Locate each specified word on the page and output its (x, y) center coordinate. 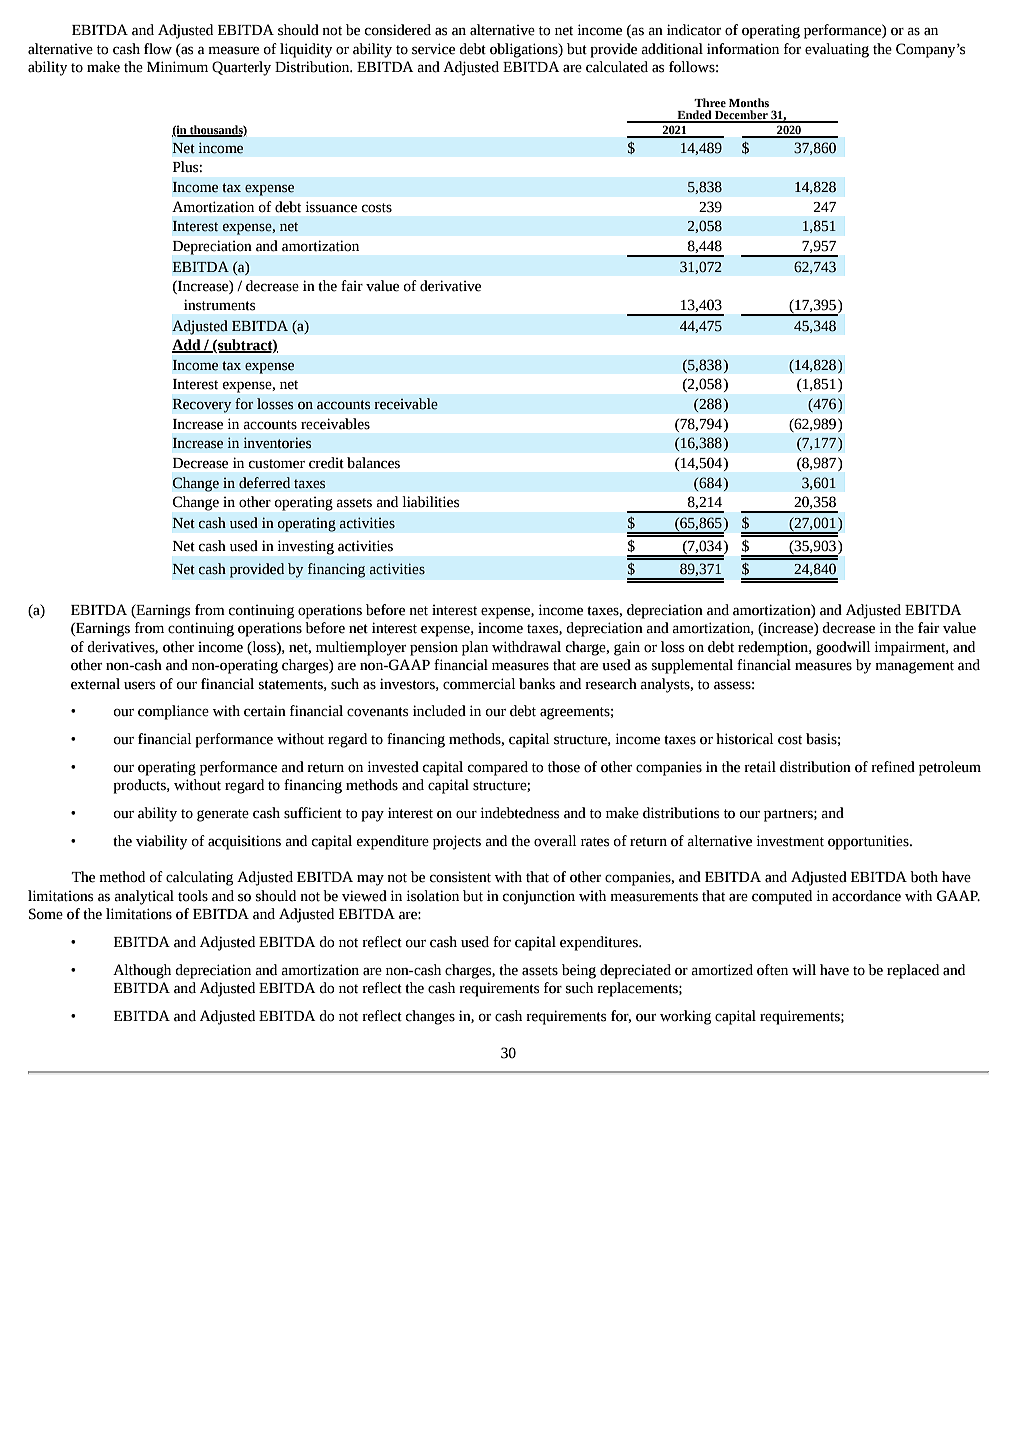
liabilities (430, 502)
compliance (173, 712)
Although (142, 971)
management (914, 667)
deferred (264, 483)
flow (158, 49)
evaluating (837, 50)
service (433, 49)
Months (749, 102)
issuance (331, 207)
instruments (219, 305)
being (579, 971)
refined (893, 767)
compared (498, 768)
